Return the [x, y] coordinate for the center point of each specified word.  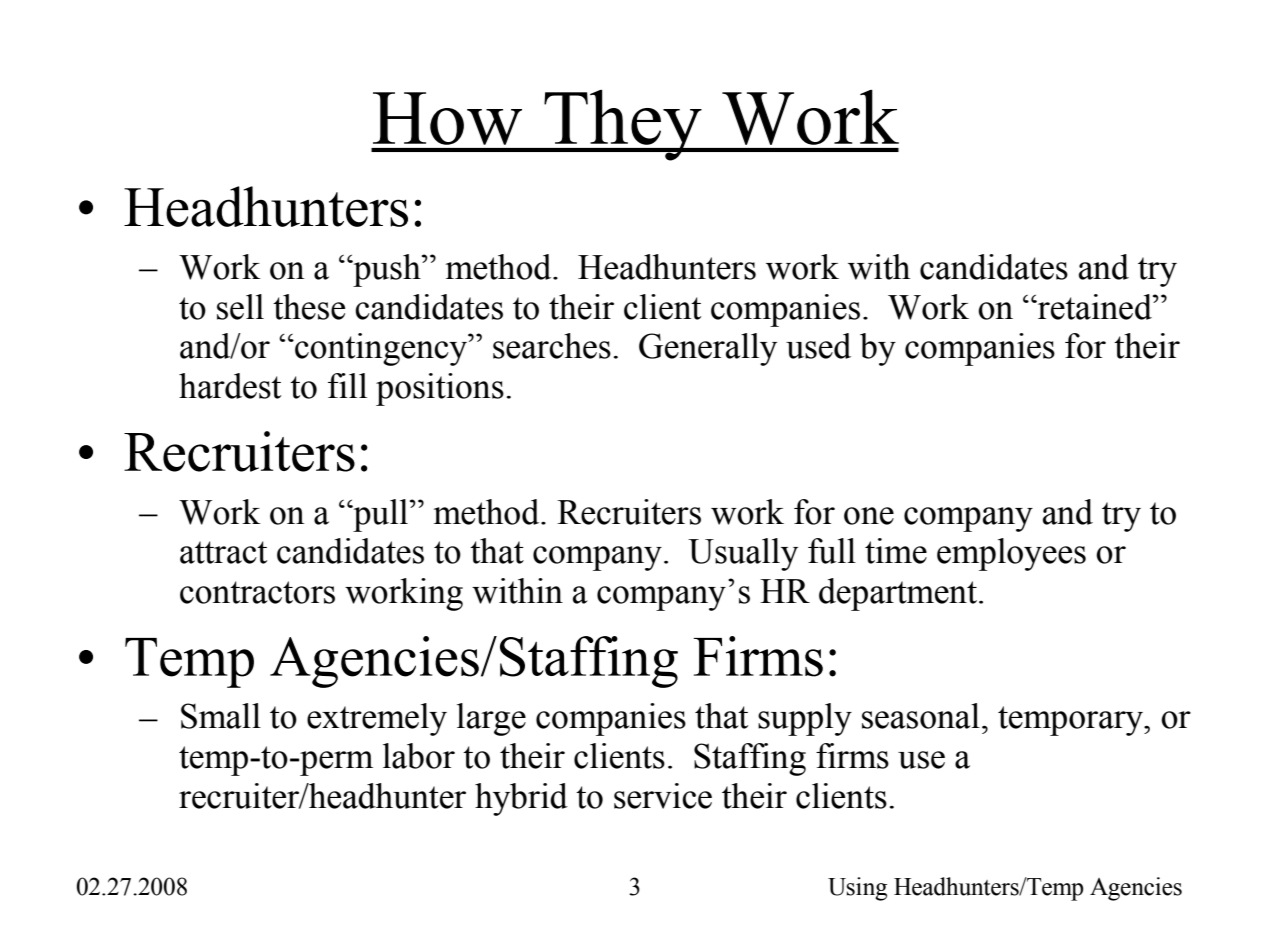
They [623, 125]
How [447, 118]
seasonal [921, 716]
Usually [743, 554]
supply [805, 719]
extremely [377, 719]
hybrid [521, 799]
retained [1095, 307]
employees [1011, 554]
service [663, 796]
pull [381, 515]
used [818, 346]
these [309, 307]
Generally [708, 349]
